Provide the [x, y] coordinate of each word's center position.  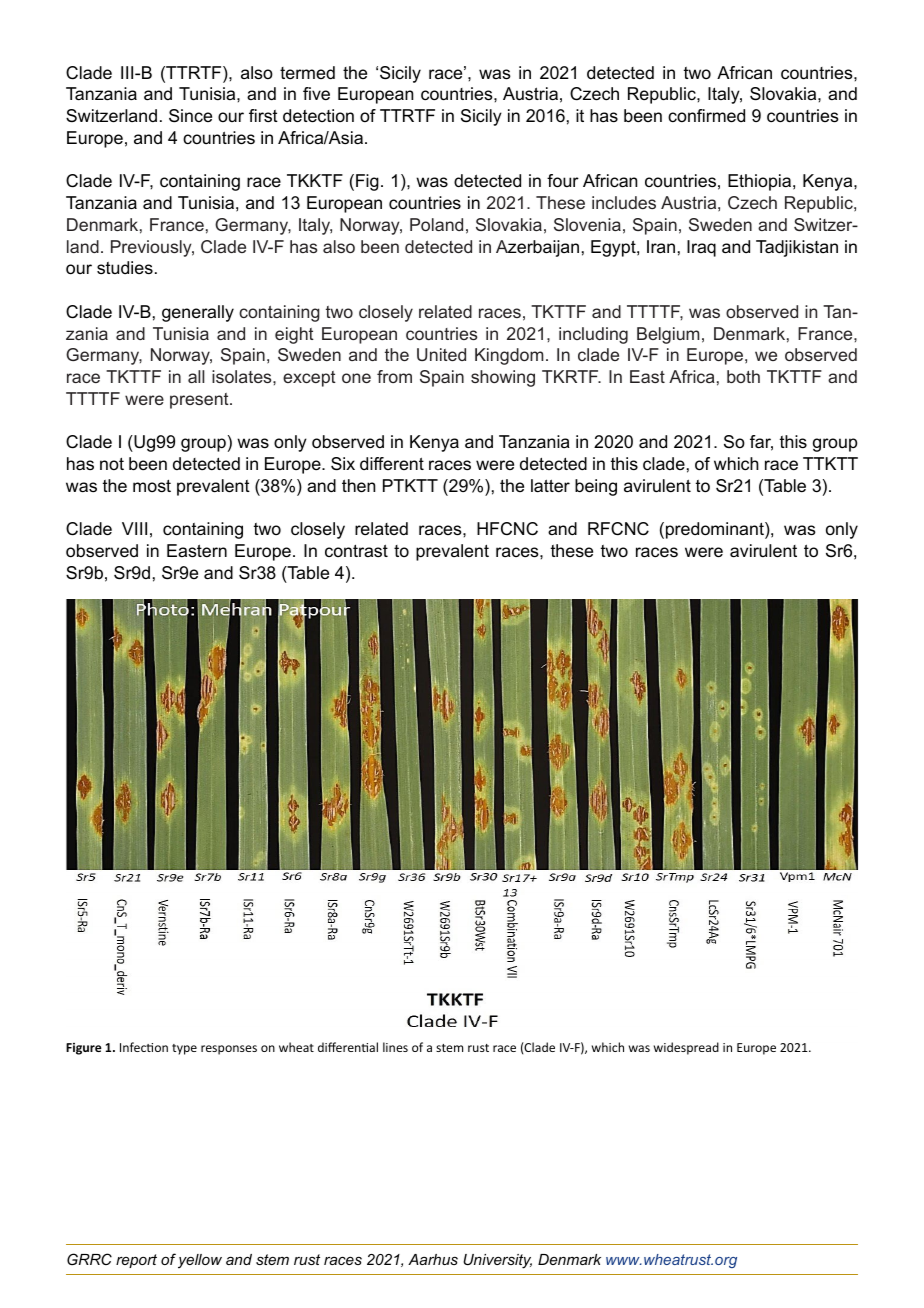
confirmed [706, 116]
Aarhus [433, 1259]
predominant [716, 530]
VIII [134, 528]
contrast [356, 550]
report [136, 1261]
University [497, 1261]
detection [318, 116]
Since [190, 116]
